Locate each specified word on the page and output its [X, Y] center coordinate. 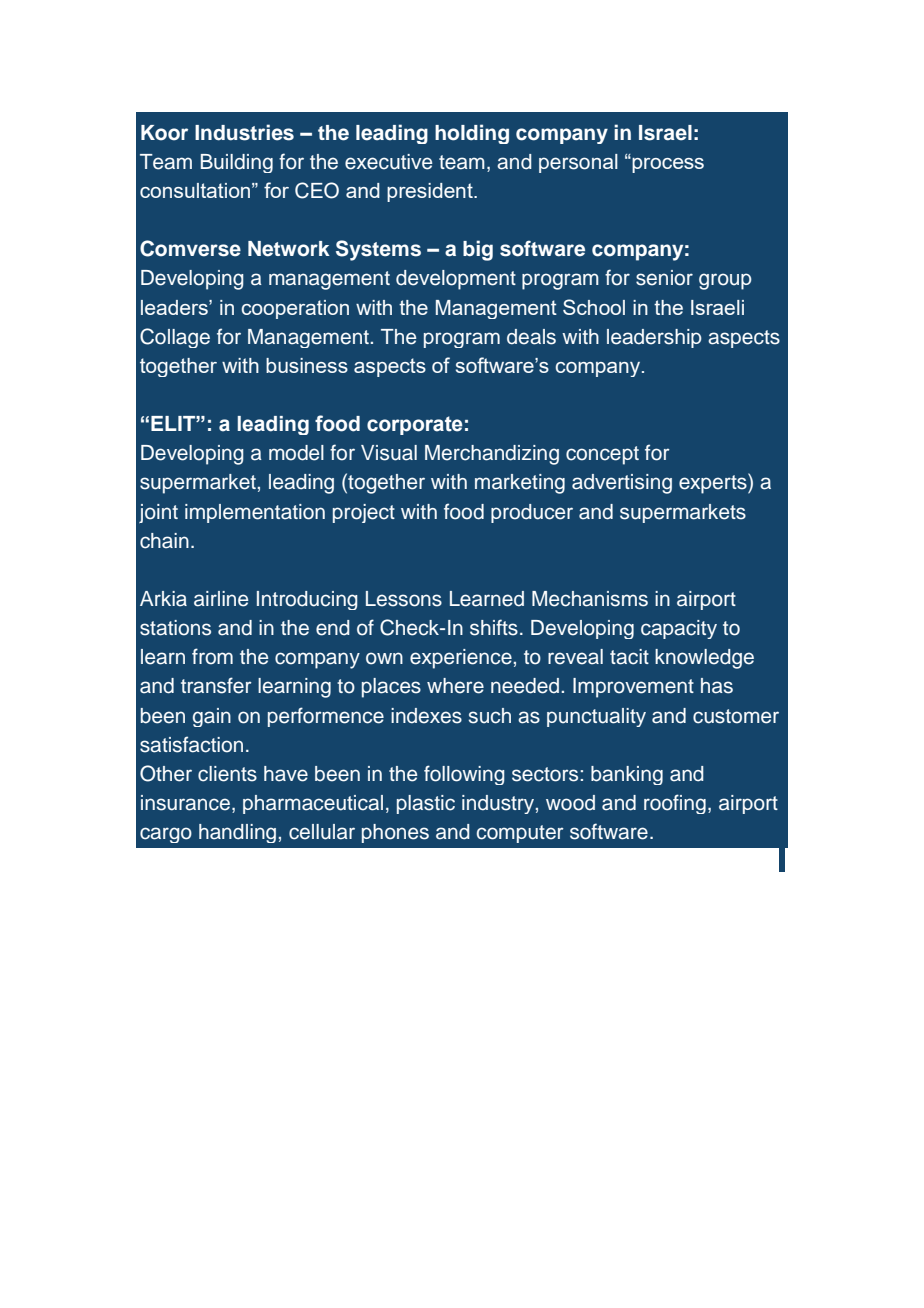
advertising [622, 484]
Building [237, 163]
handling [237, 833]
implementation [255, 513]
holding [472, 134]
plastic [426, 804]
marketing [520, 484]
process [667, 165]
